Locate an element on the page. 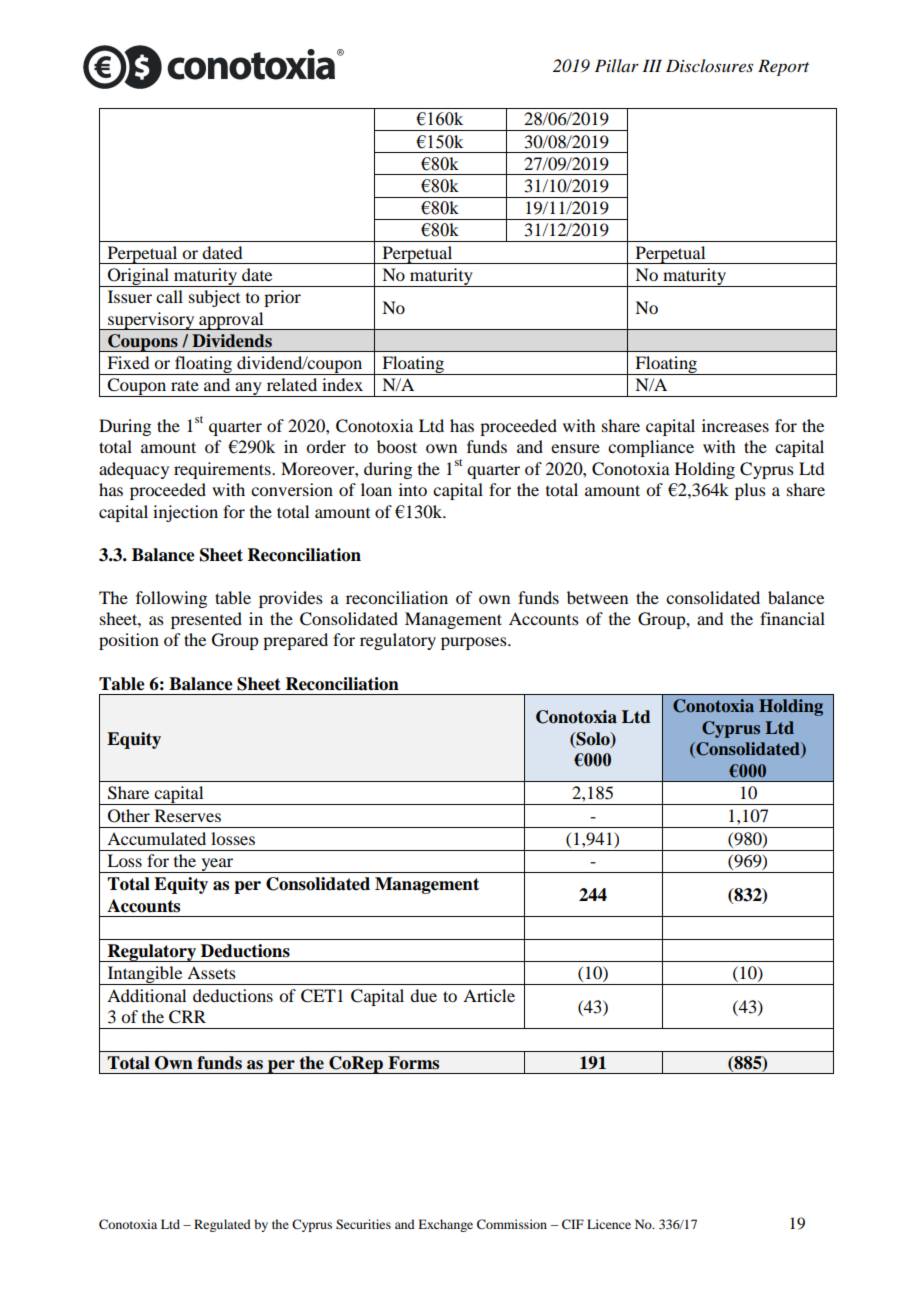 The width and height of the page is (924, 1308). Regulated is located at coordinates (222, 1225).
